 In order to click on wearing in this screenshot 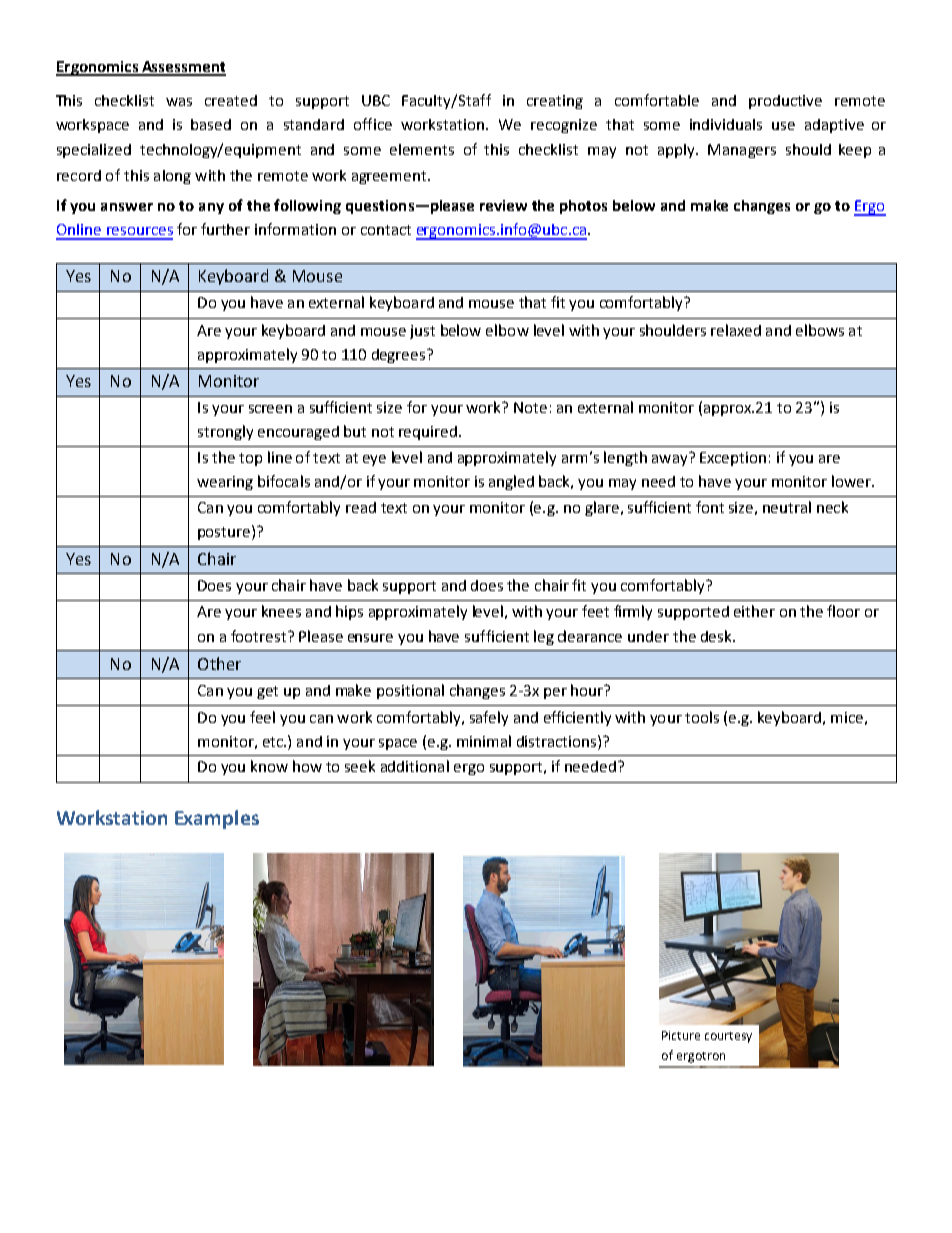, I will do `click(225, 483)`.
